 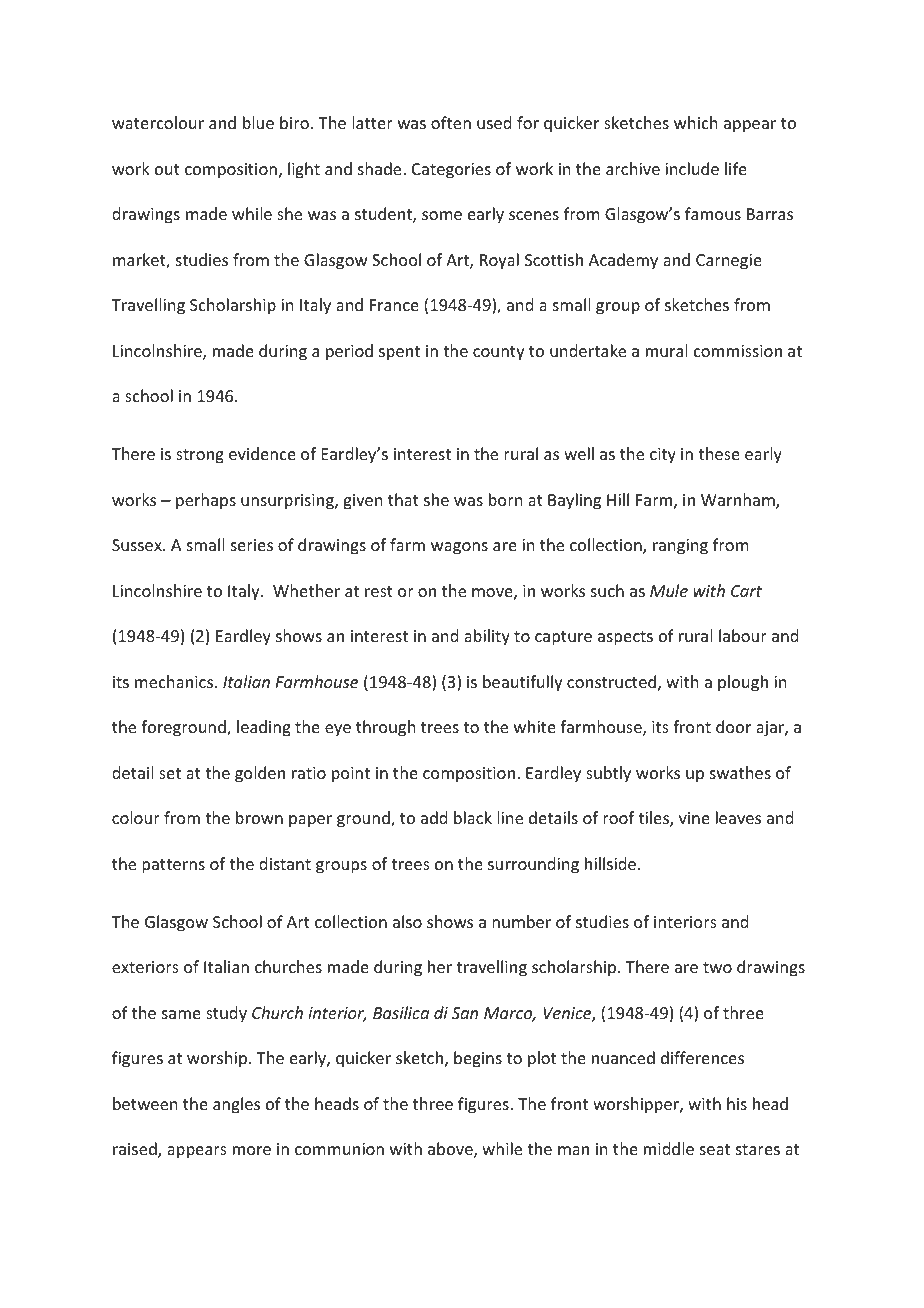 I want to click on city, so click(x=663, y=456).
